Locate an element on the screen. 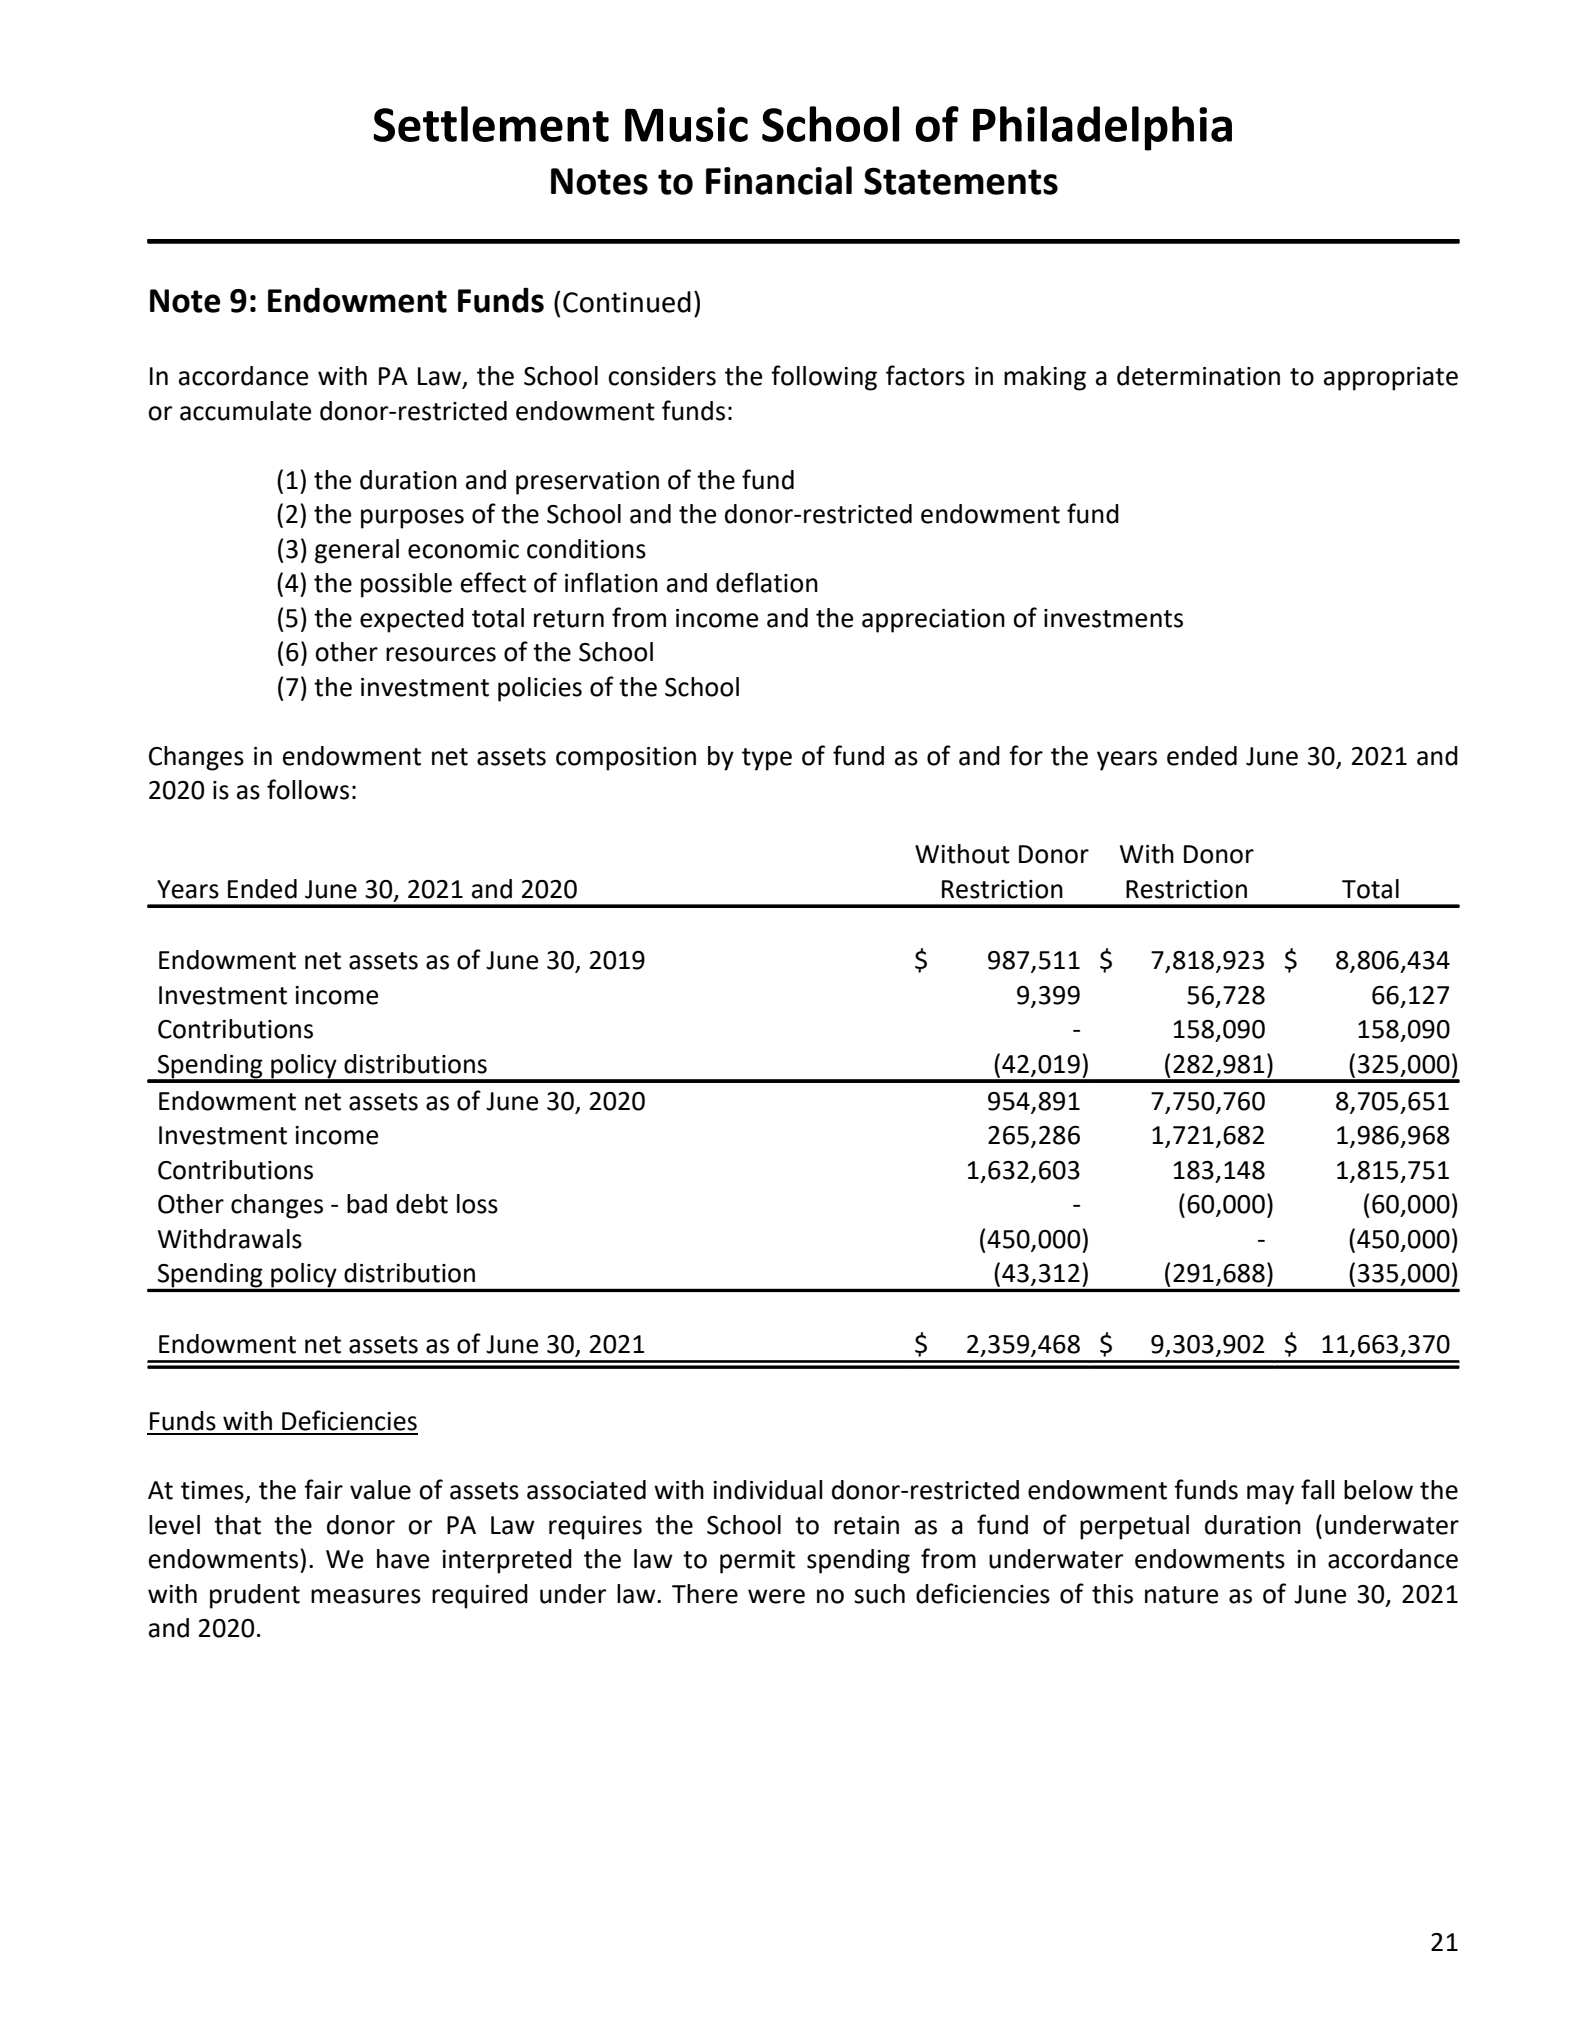 The image size is (1570, 2032). Financial is located at coordinates (779, 180).
